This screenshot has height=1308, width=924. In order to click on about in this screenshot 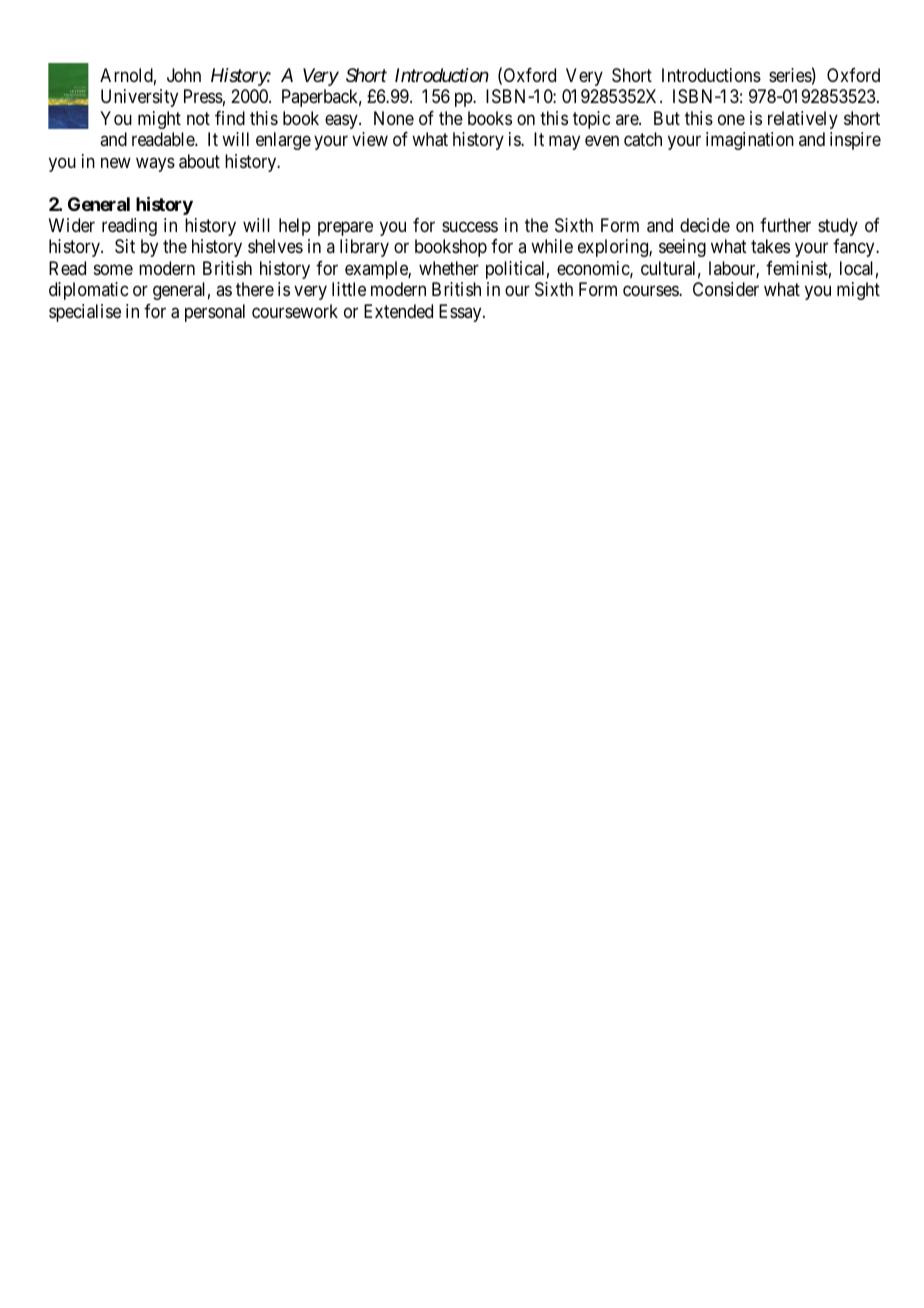, I will do `click(199, 161)`.
